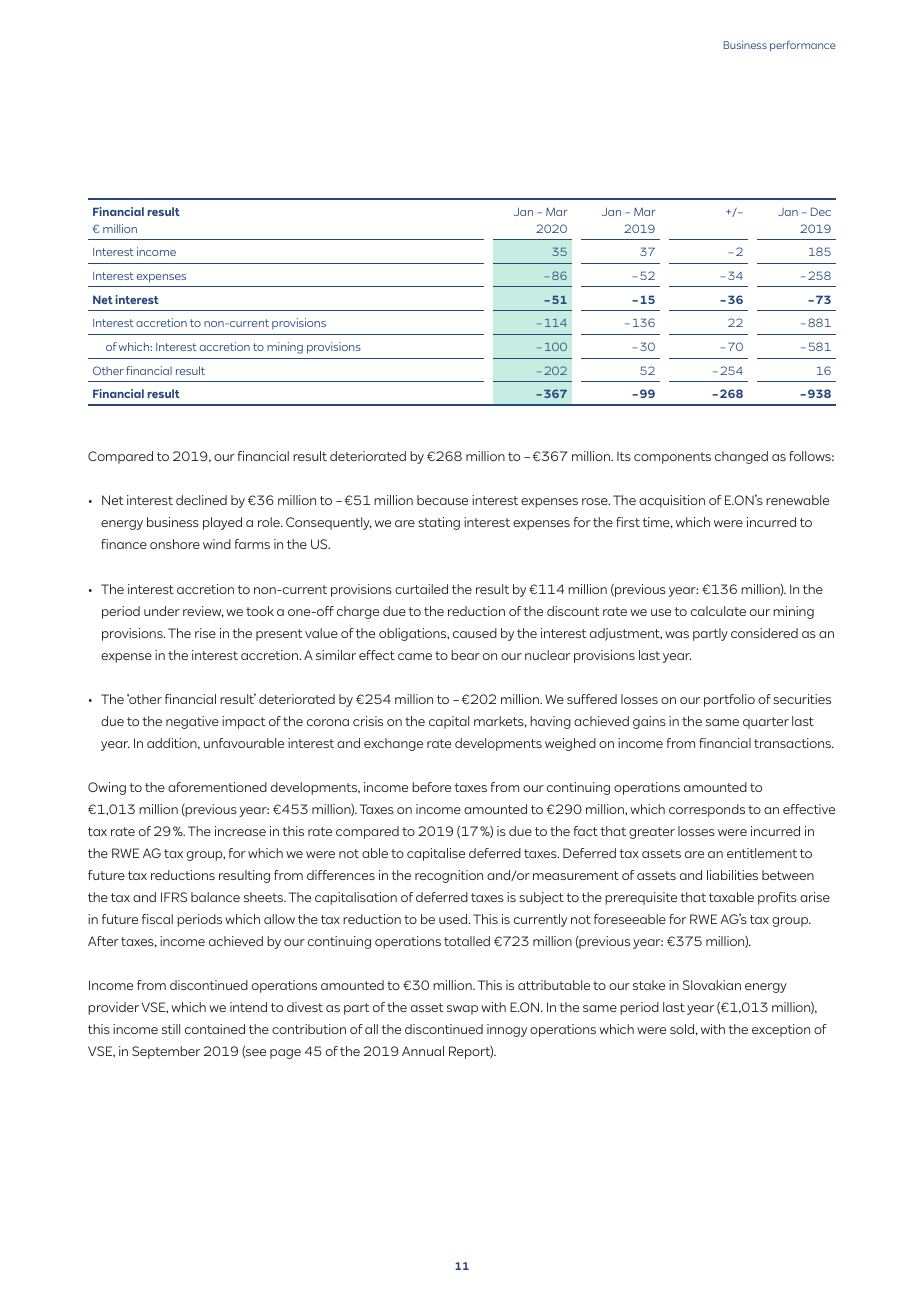  Describe the element at coordinates (462, 1010) in the screenshot. I see `swap` at that location.
